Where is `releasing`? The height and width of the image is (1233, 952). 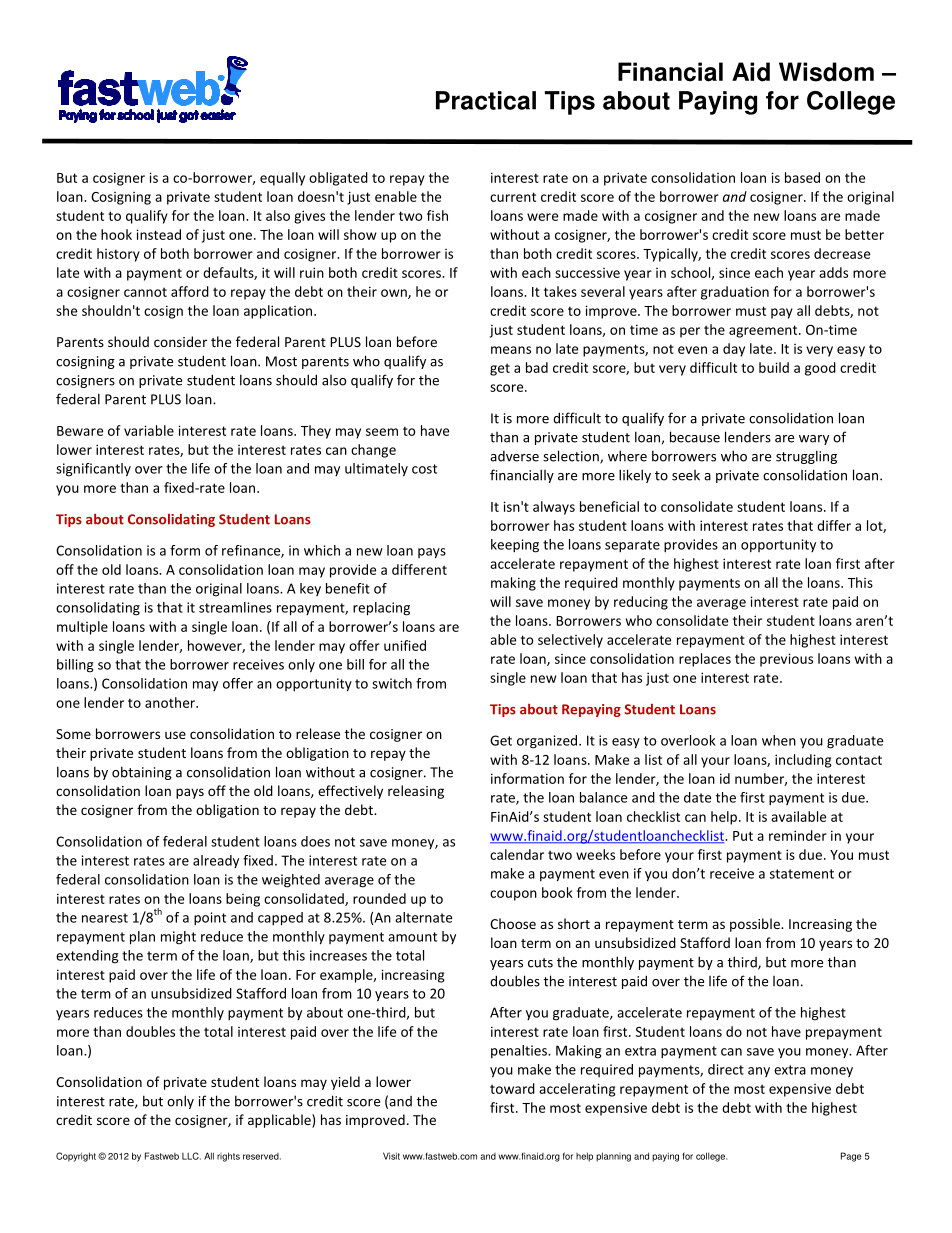
releasing is located at coordinates (416, 792).
